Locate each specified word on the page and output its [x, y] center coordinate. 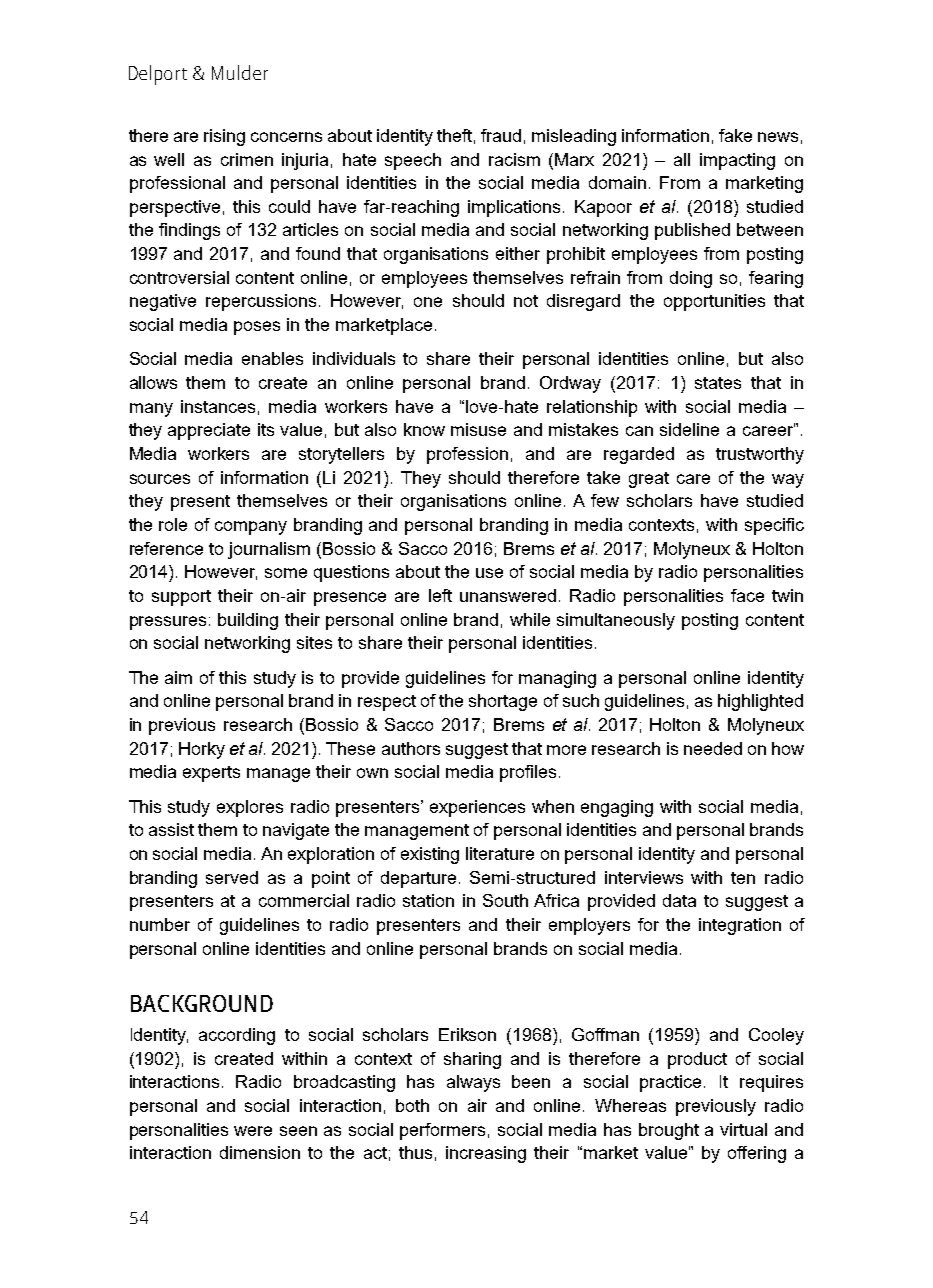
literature [500, 853]
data [679, 900]
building [248, 621]
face [747, 595]
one [428, 302]
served [232, 877]
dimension [260, 1152]
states [718, 383]
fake [735, 135]
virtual [743, 1129]
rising [224, 137]
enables [272, 358]
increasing [486, 1154]
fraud [501, 135]
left [440, 595]
